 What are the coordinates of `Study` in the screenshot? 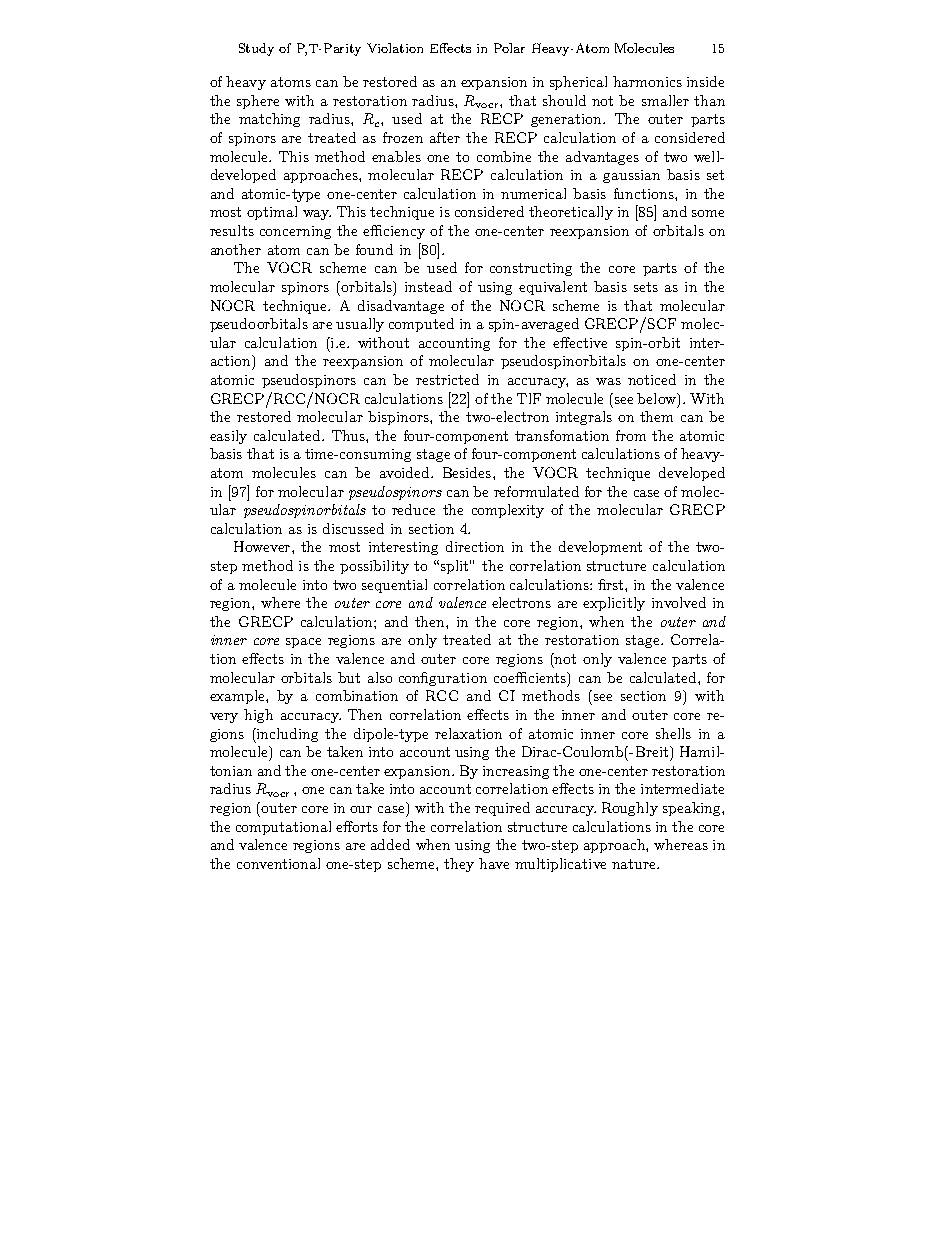 It's located at (256, 49).
